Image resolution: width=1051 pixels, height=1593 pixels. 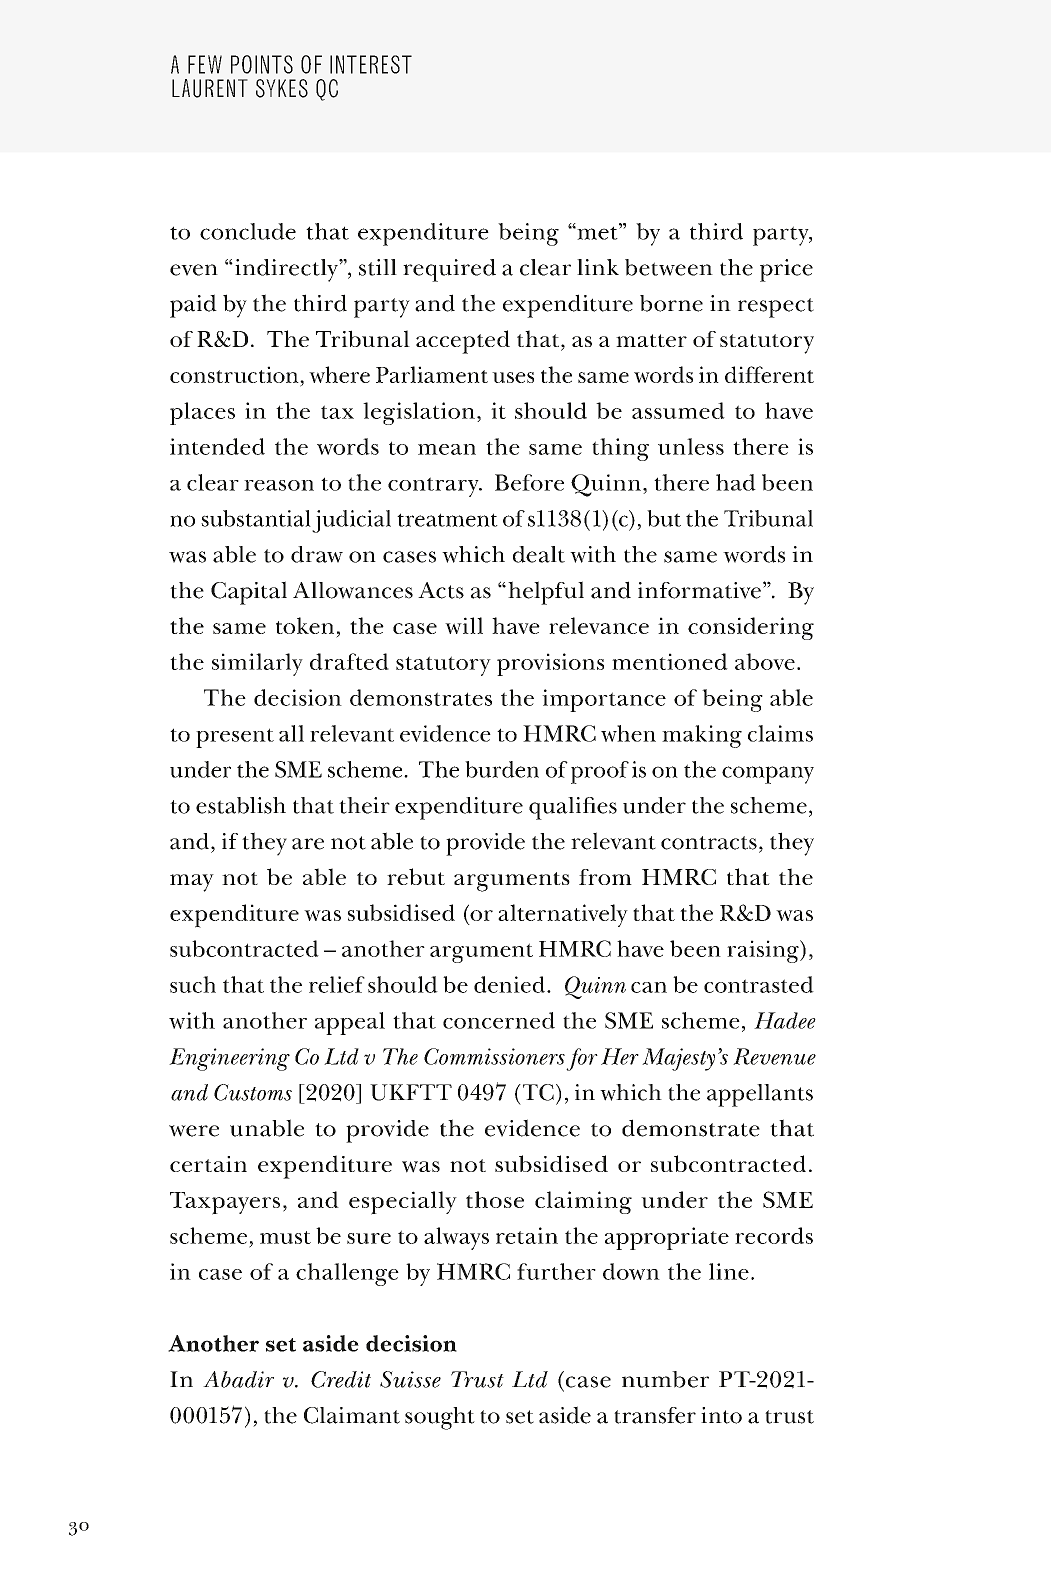 I want to click on Credit, so click(x=341, y=1379).
